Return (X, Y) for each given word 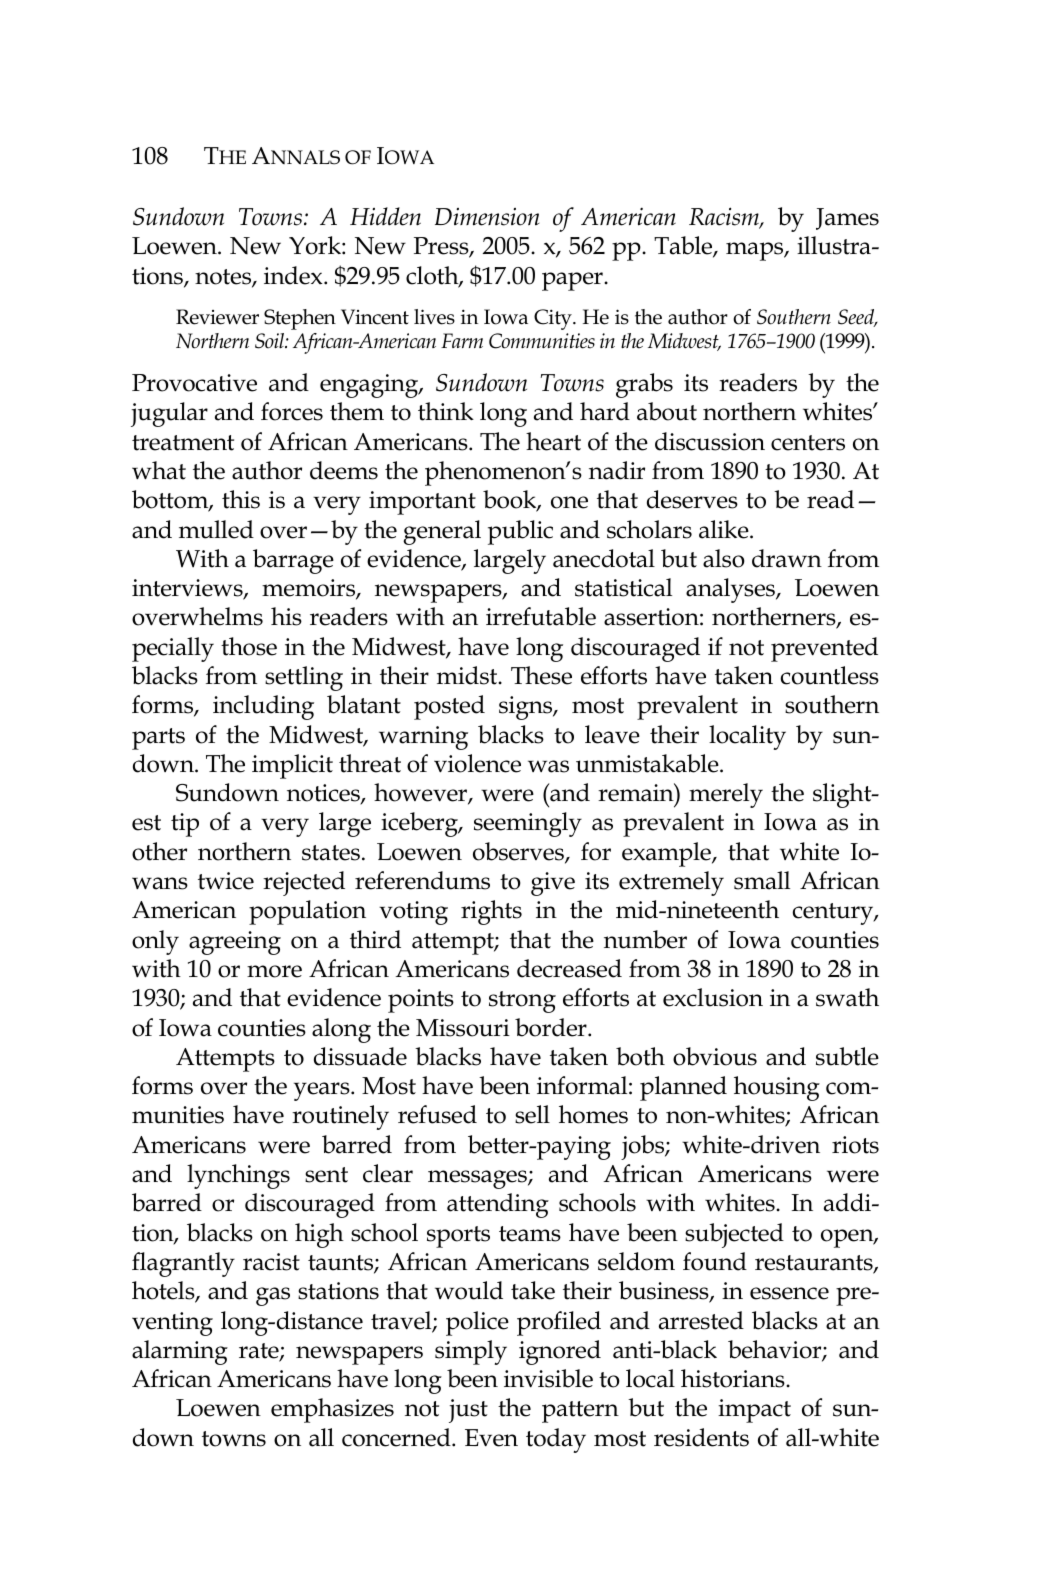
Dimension (487, 217)
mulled (216, 529)
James (847, 219)
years (323, 1091)
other (159, 851)
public (520, 532)
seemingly (528, 824)
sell (532, 1114)
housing (777, 1088)
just (468, 1411)
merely (726, 795)
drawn (787, 558)
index (294, 275)
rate (260, 1352)
